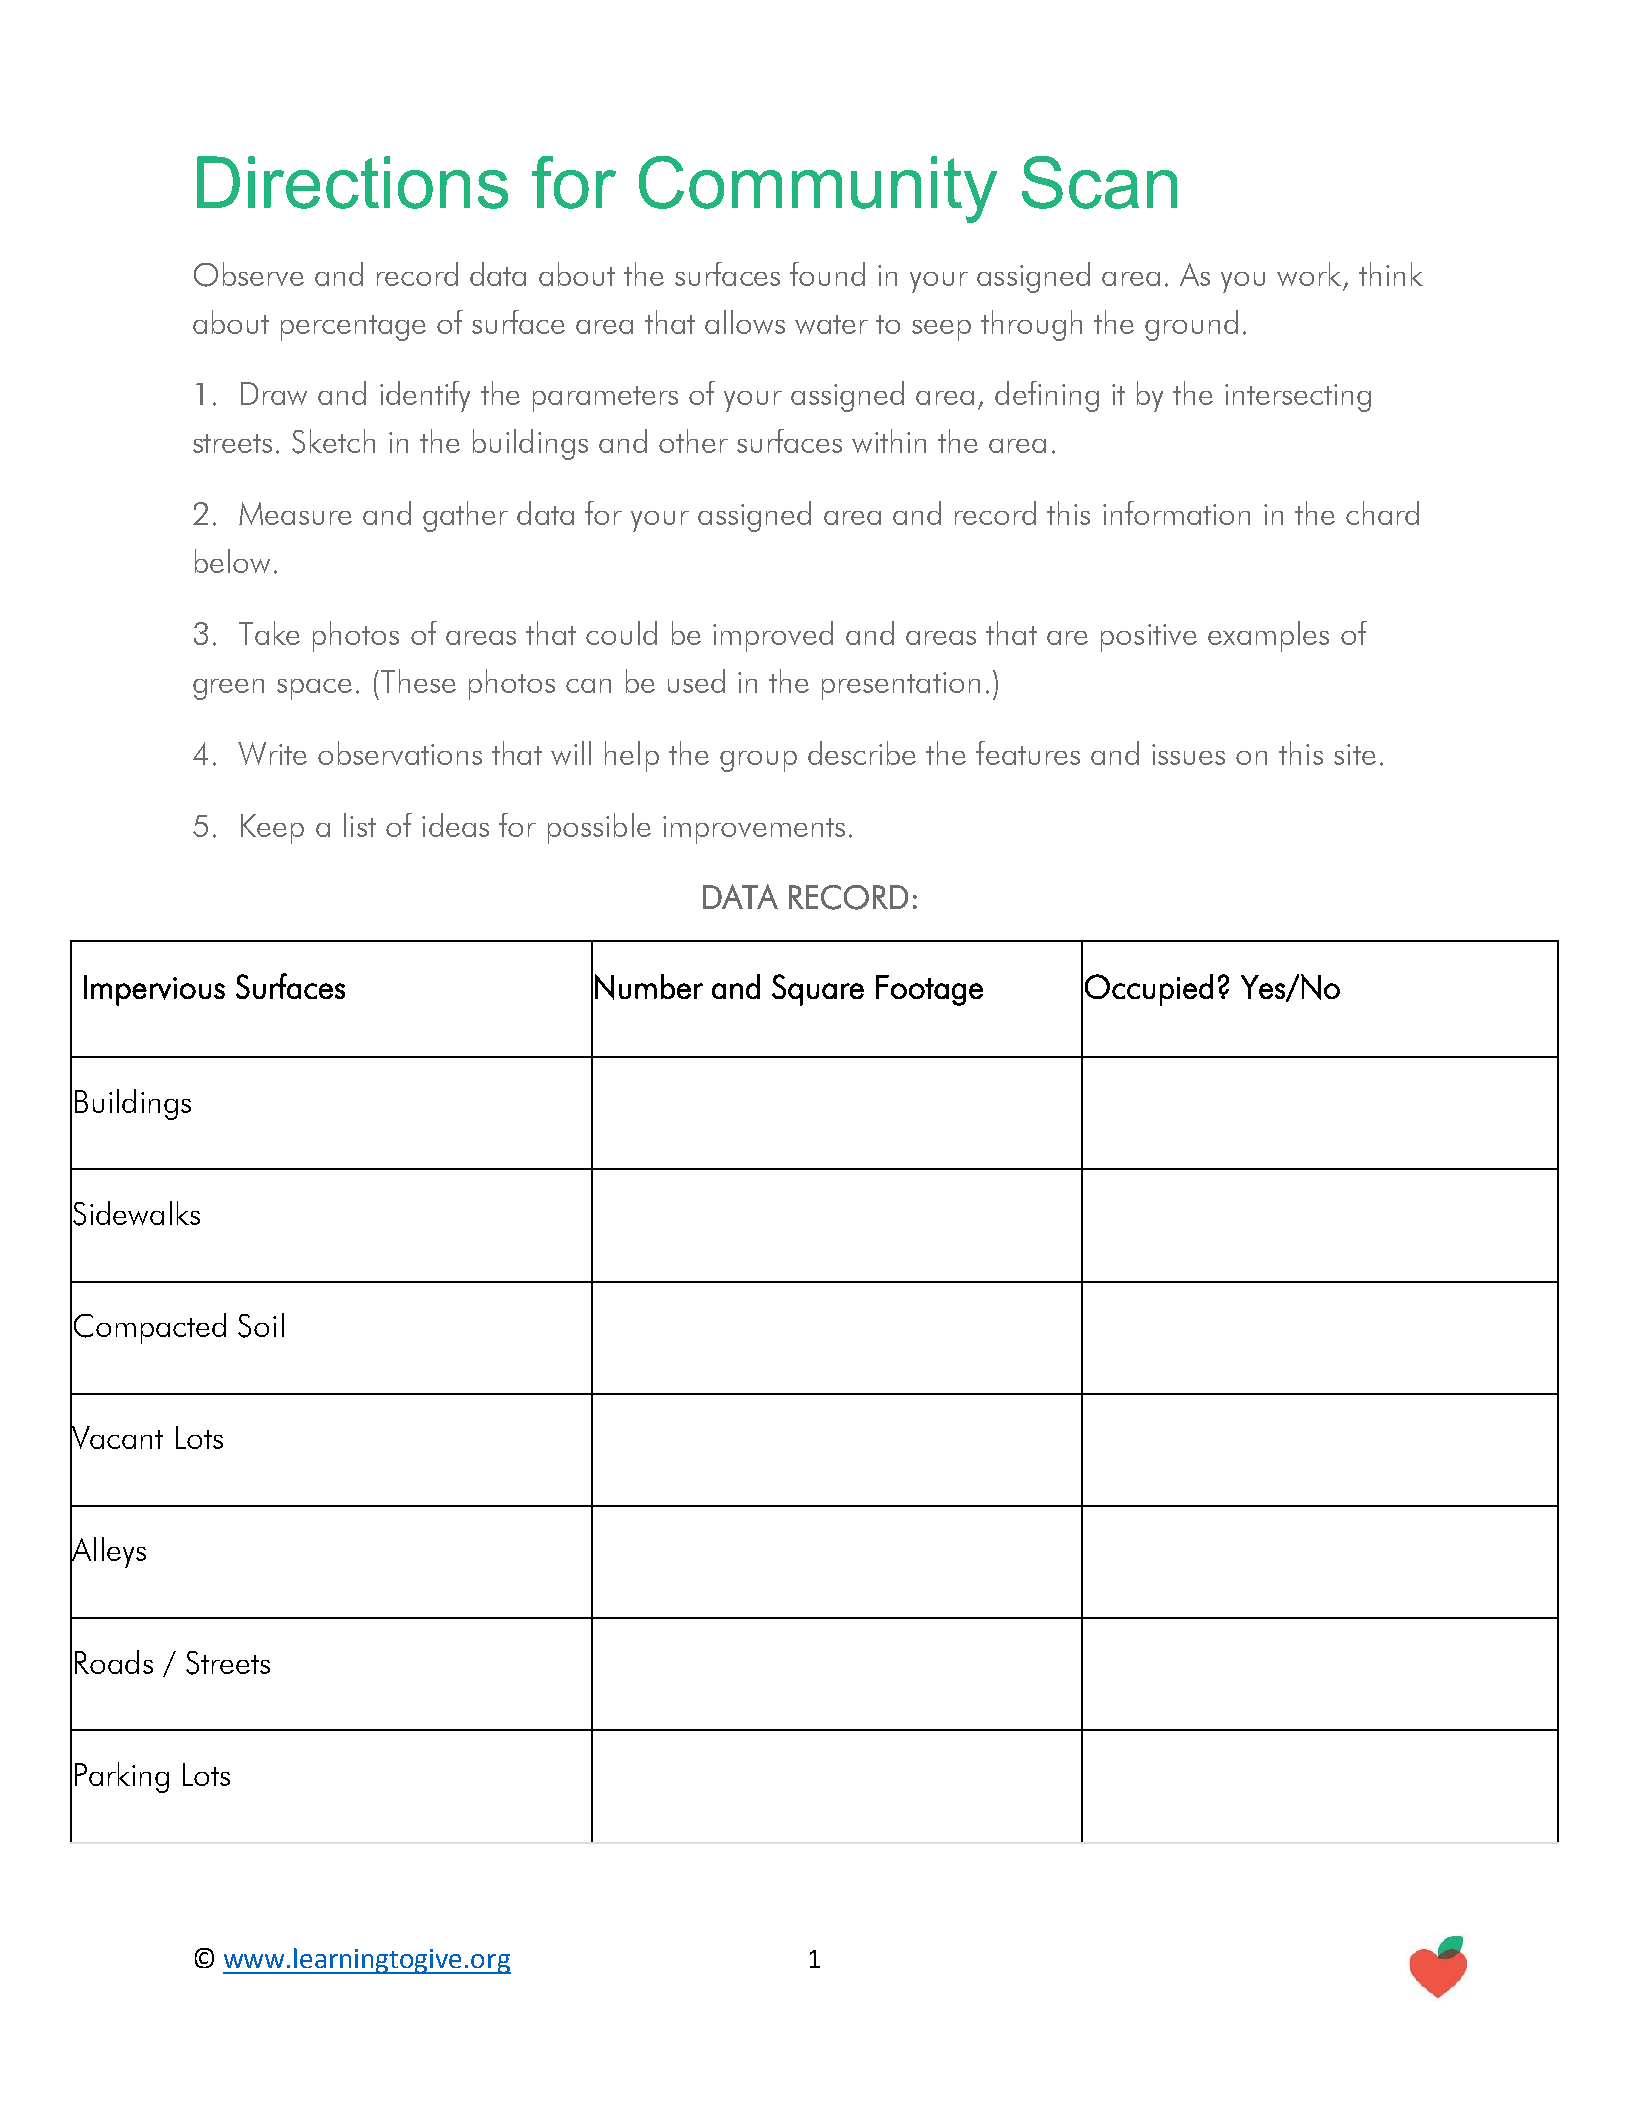  I want to click on Alleys, so click(108, 1552).
